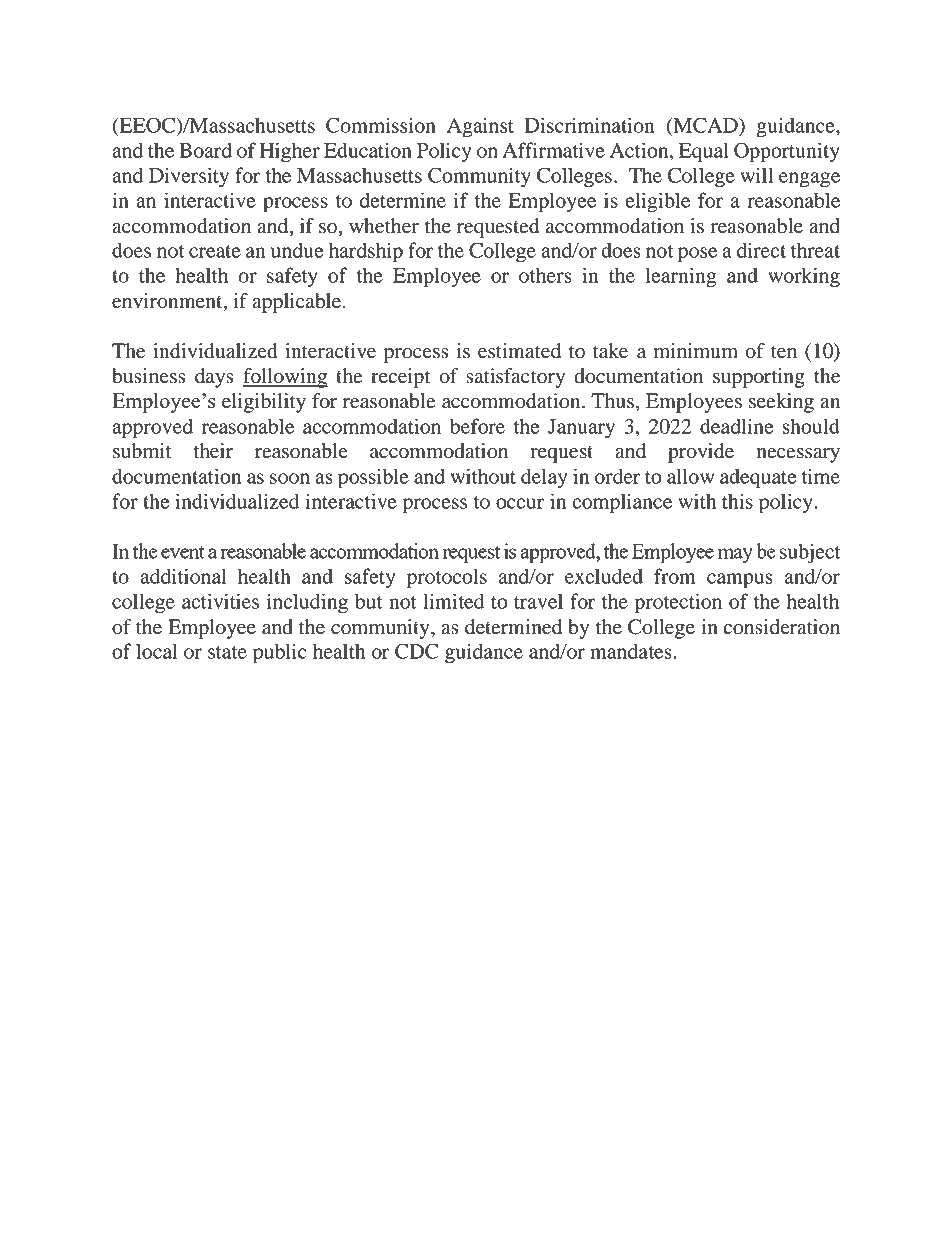 The height and width of the page is (1233, 952). Describe the element at coordinates (296, 303) in the page. I see `applicable` at that location.
